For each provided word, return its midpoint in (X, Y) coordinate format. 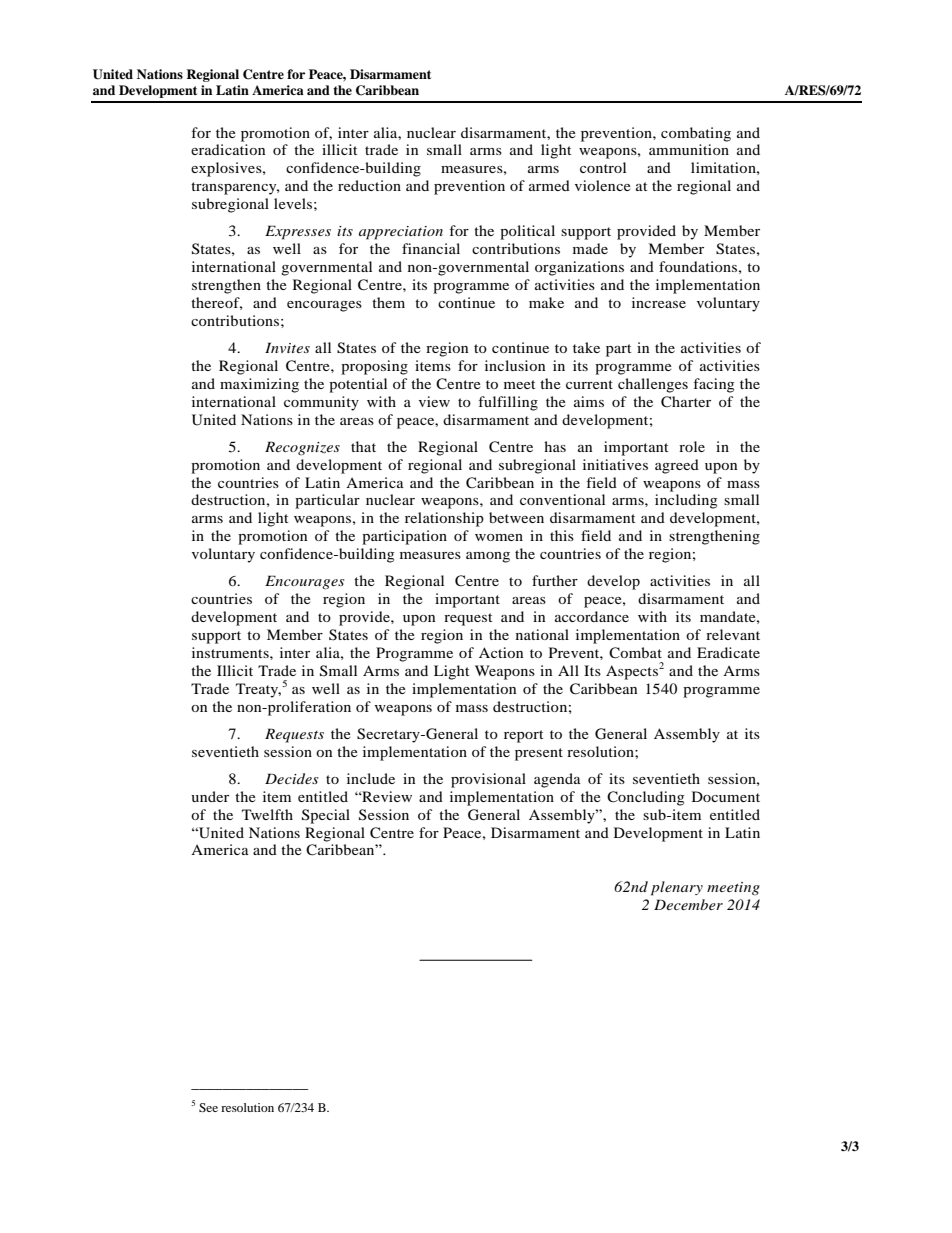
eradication (228, 149)
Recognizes (302, 448)
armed (549, 185)
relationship (444, 519)
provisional (488, 780)
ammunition (689, 149)
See (208, 1107)
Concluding (645, 798)
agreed (677, 466)
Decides (292, 778)
